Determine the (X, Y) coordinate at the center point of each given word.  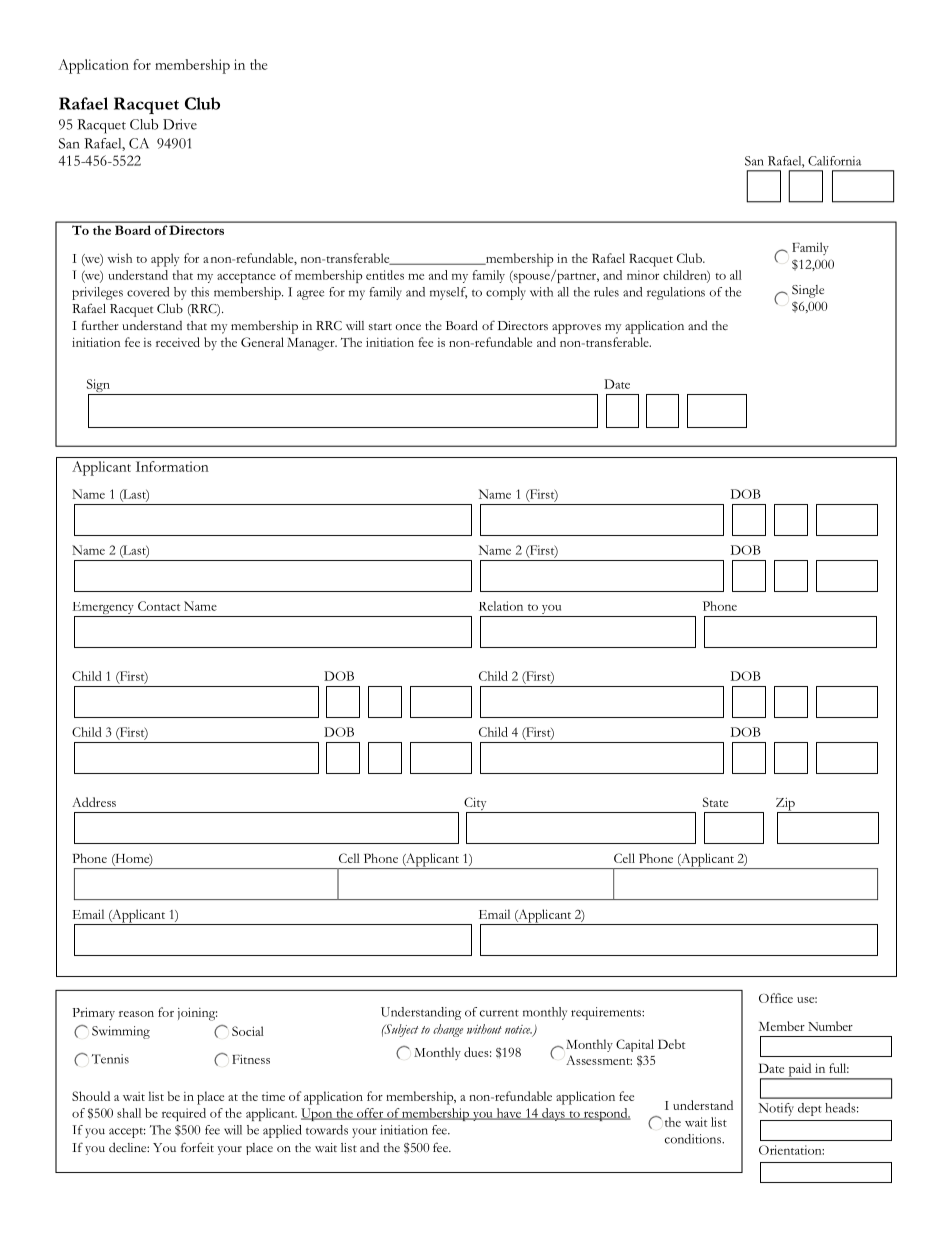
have (509, 1114)
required (184, 1114)
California (834, 161)
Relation (501, 606)
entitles (385, 275)
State (715, 802)
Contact (159, 606)
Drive (180, 124)
